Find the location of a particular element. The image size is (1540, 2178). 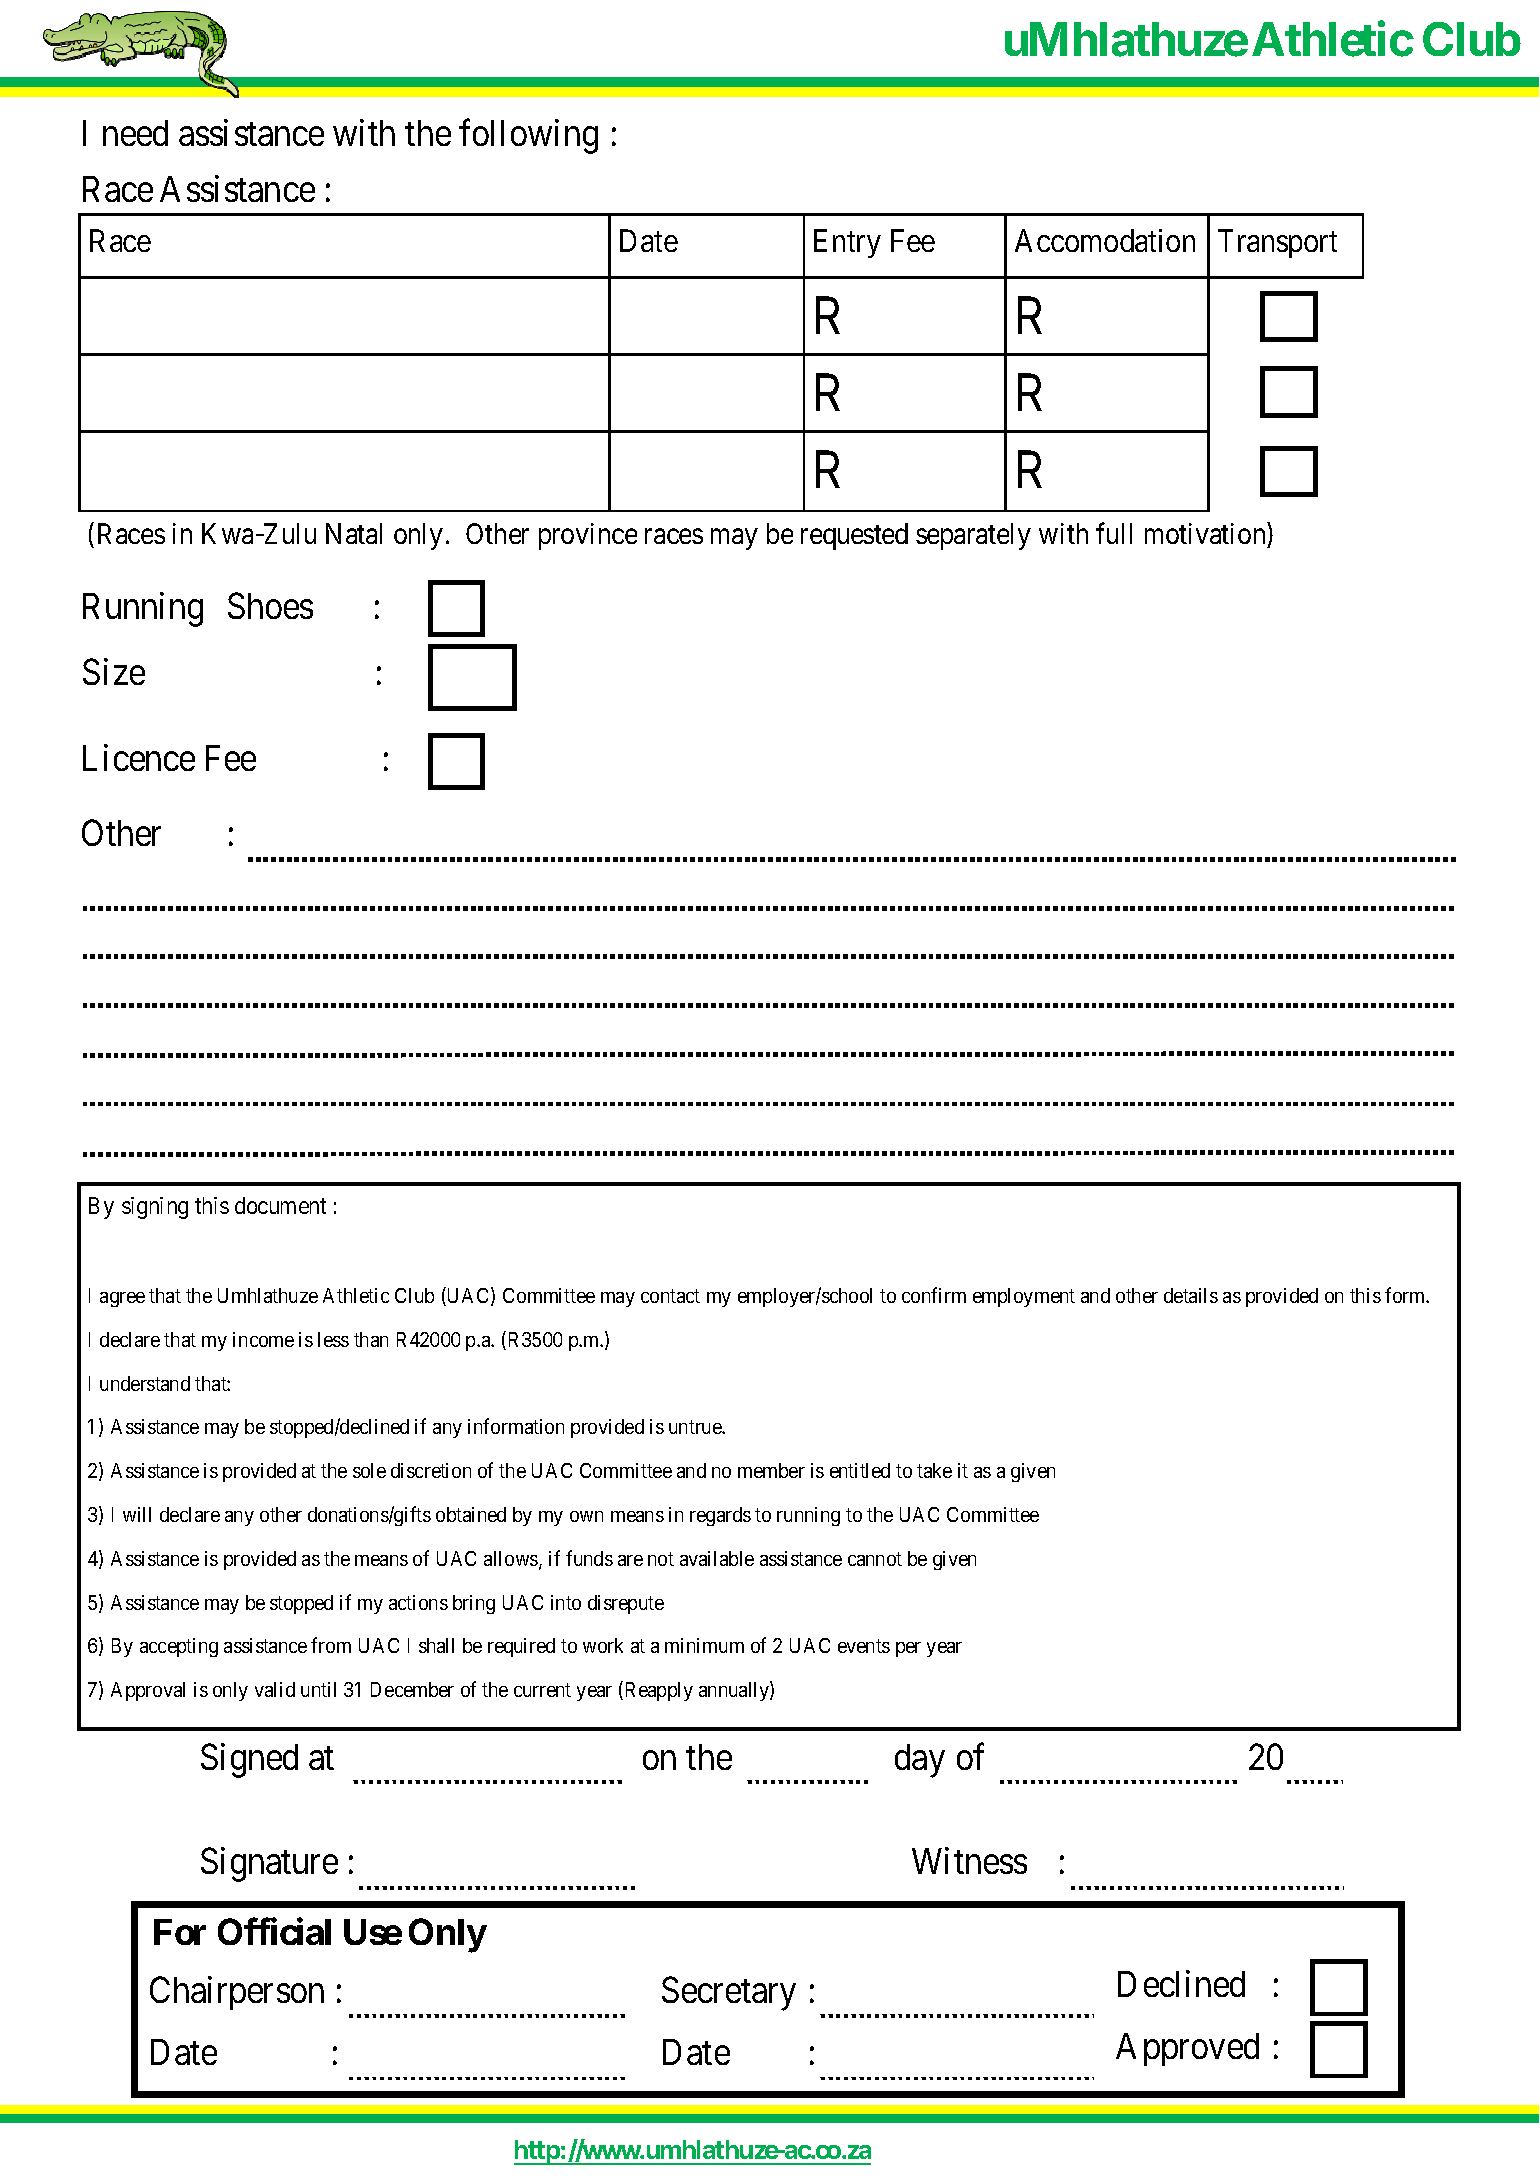

untrue is located at coordinates (696, 1427).
